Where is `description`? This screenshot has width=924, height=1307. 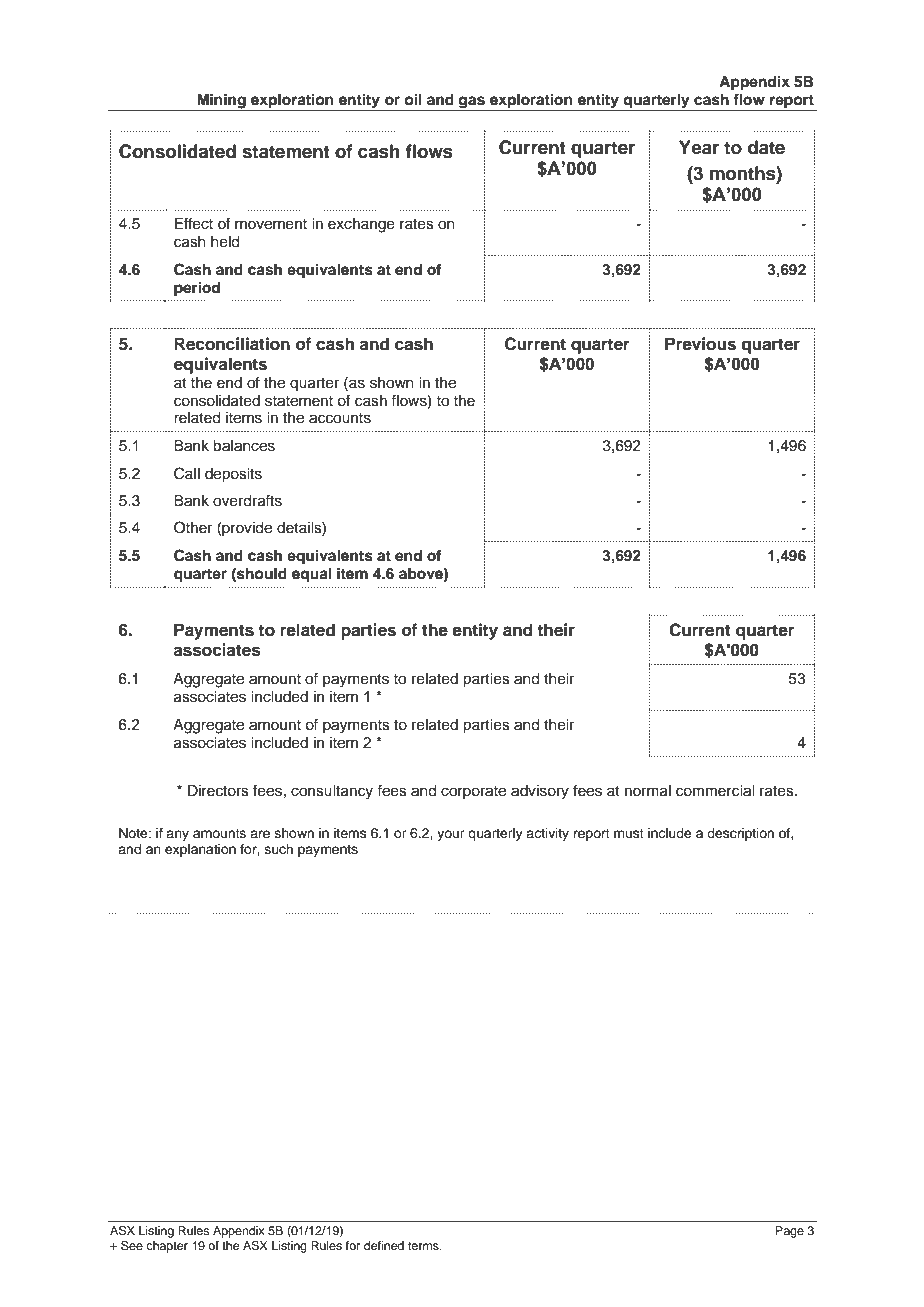
description is located at coordinates (740, 834).
